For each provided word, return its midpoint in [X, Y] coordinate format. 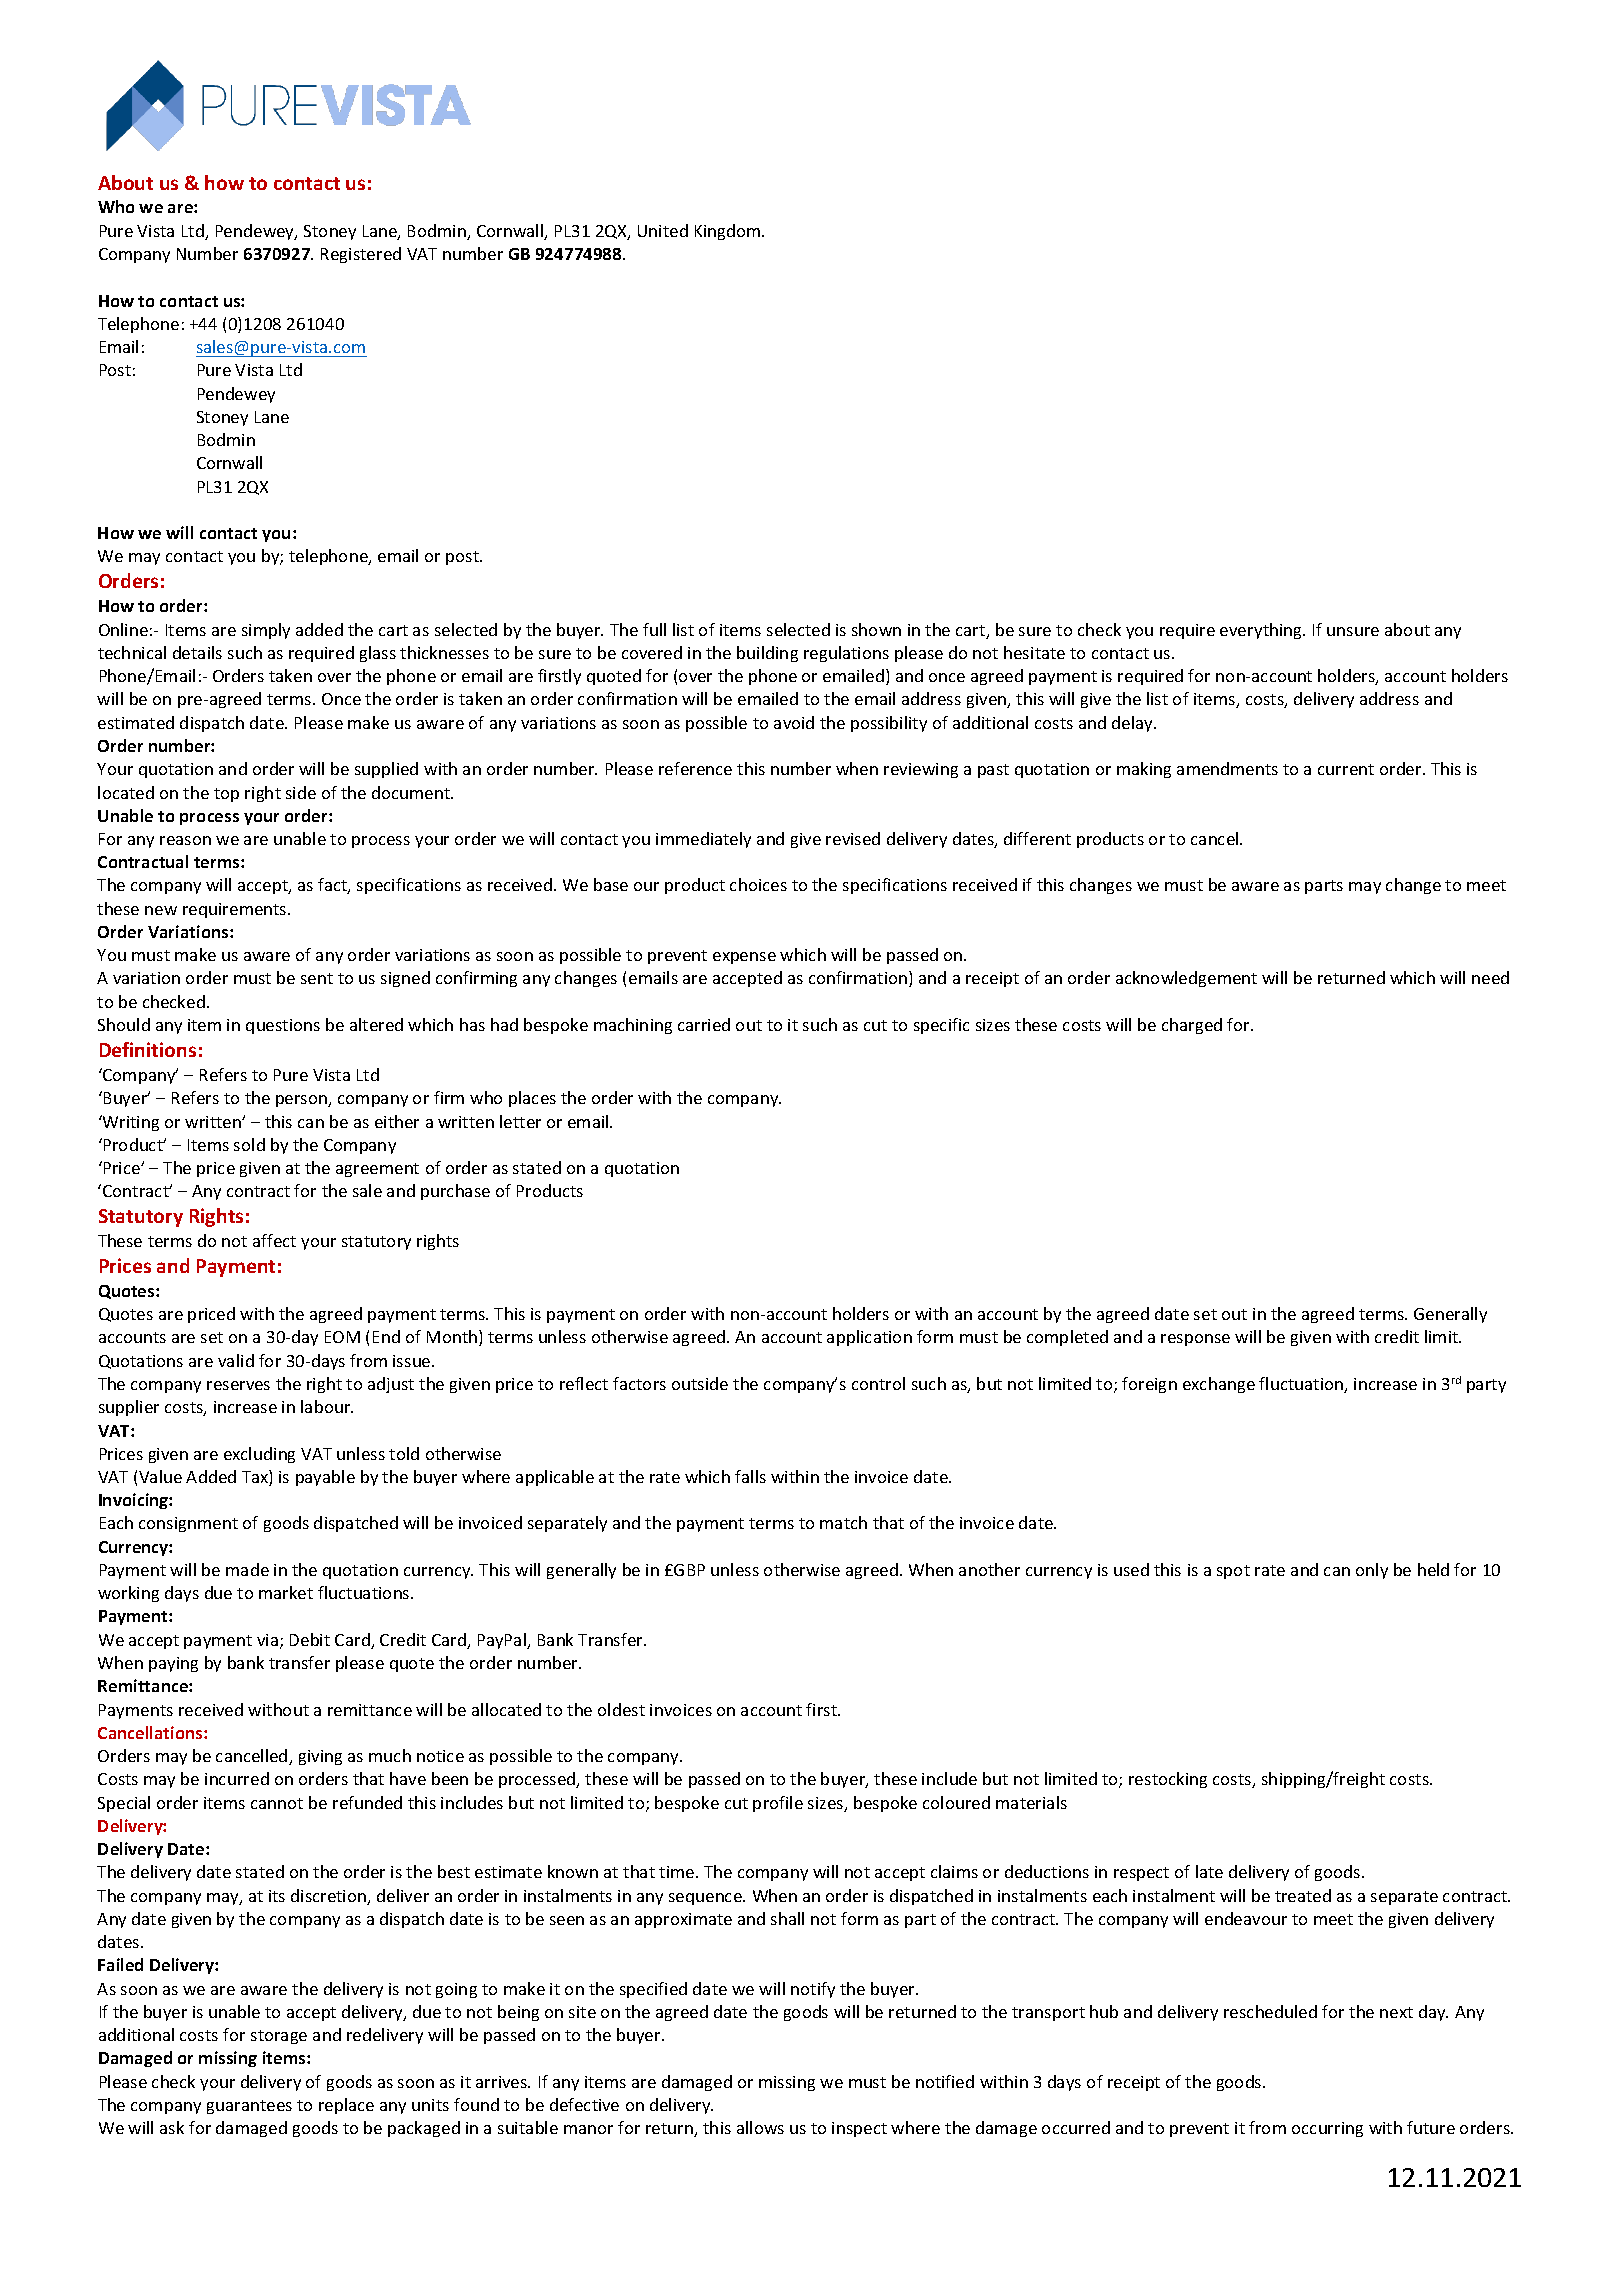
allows [760, 2127]
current [1346, 769]
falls [750, 1476]
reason [185, 840]
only [1372, 1571]
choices [758, 884]
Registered [361, 255]
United [663, 230]
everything [1262, 631]
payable [325, 1478]
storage [279, 2037]
